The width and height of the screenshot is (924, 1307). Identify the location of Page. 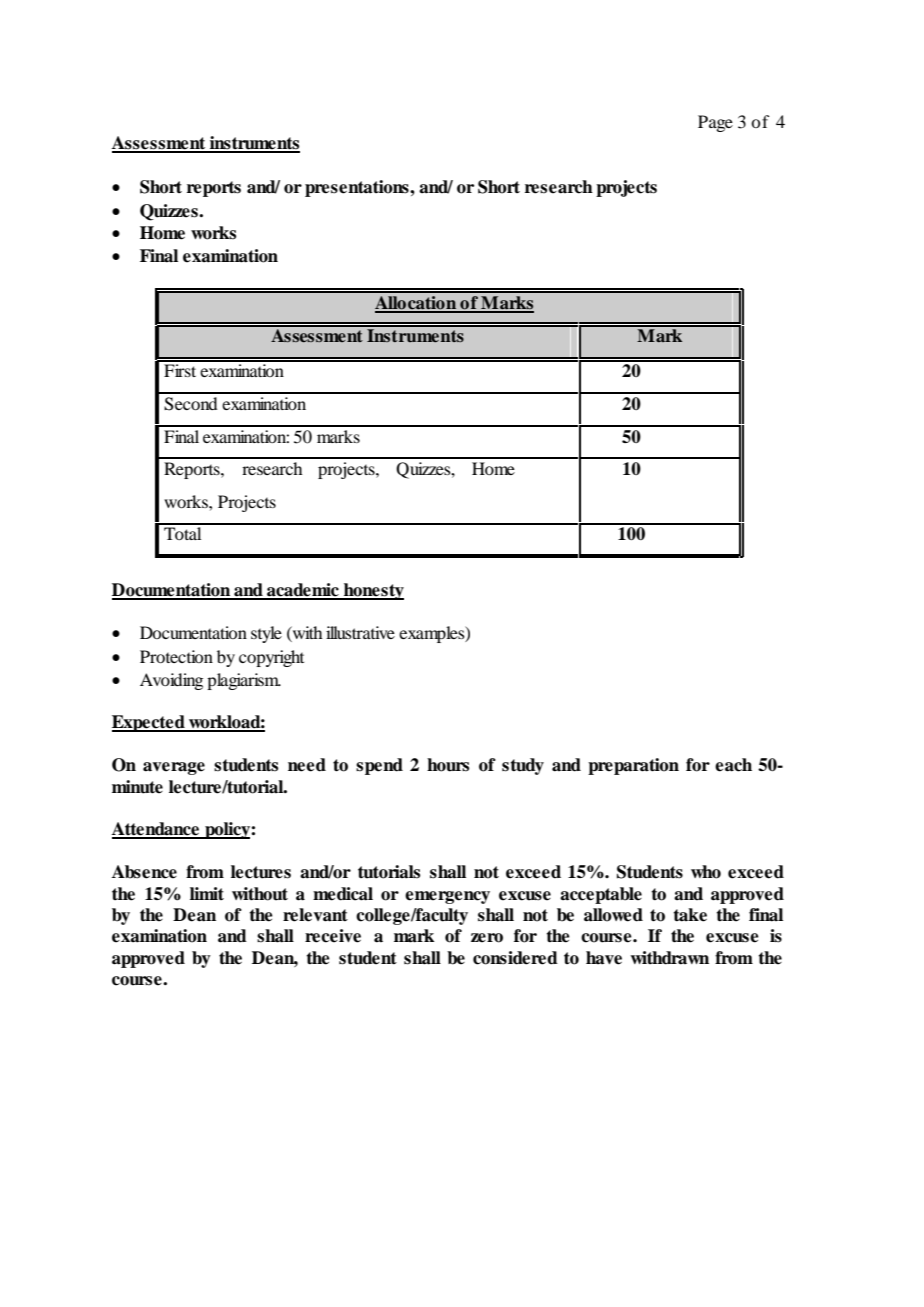
(715, 123).
